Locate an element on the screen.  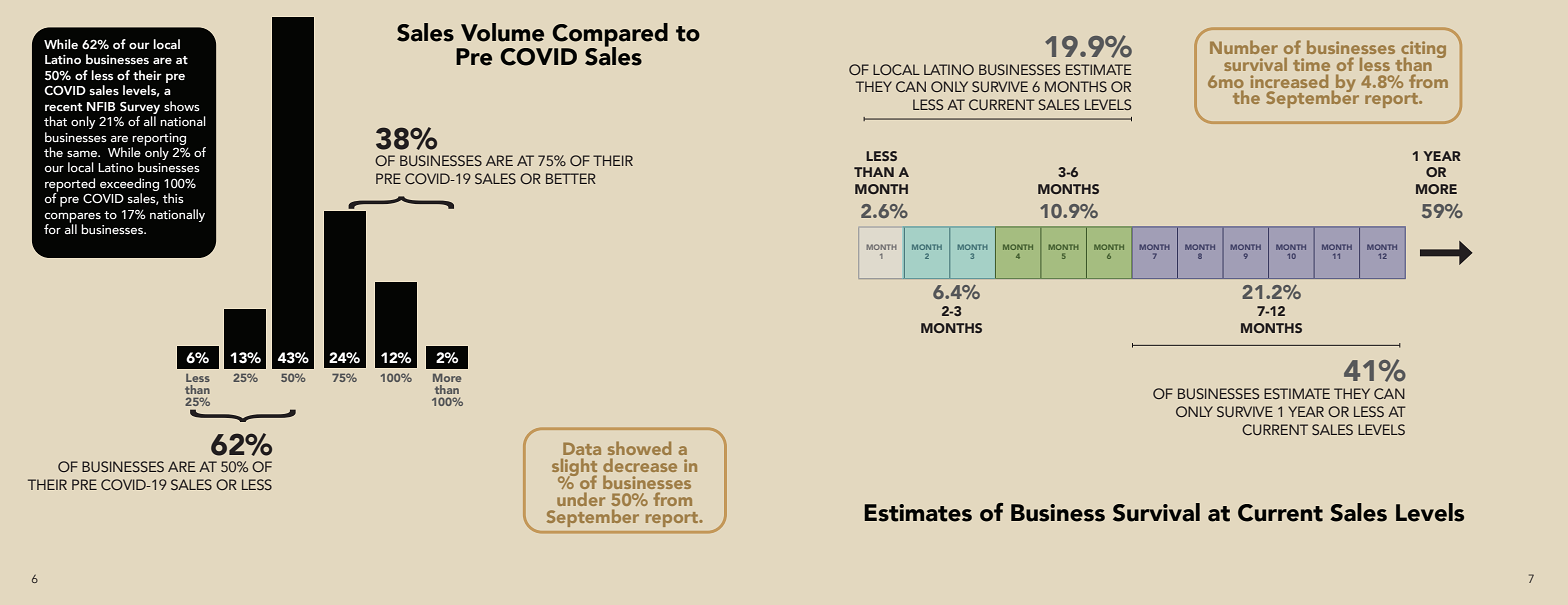
compares is located at coordinates (73, 218).
